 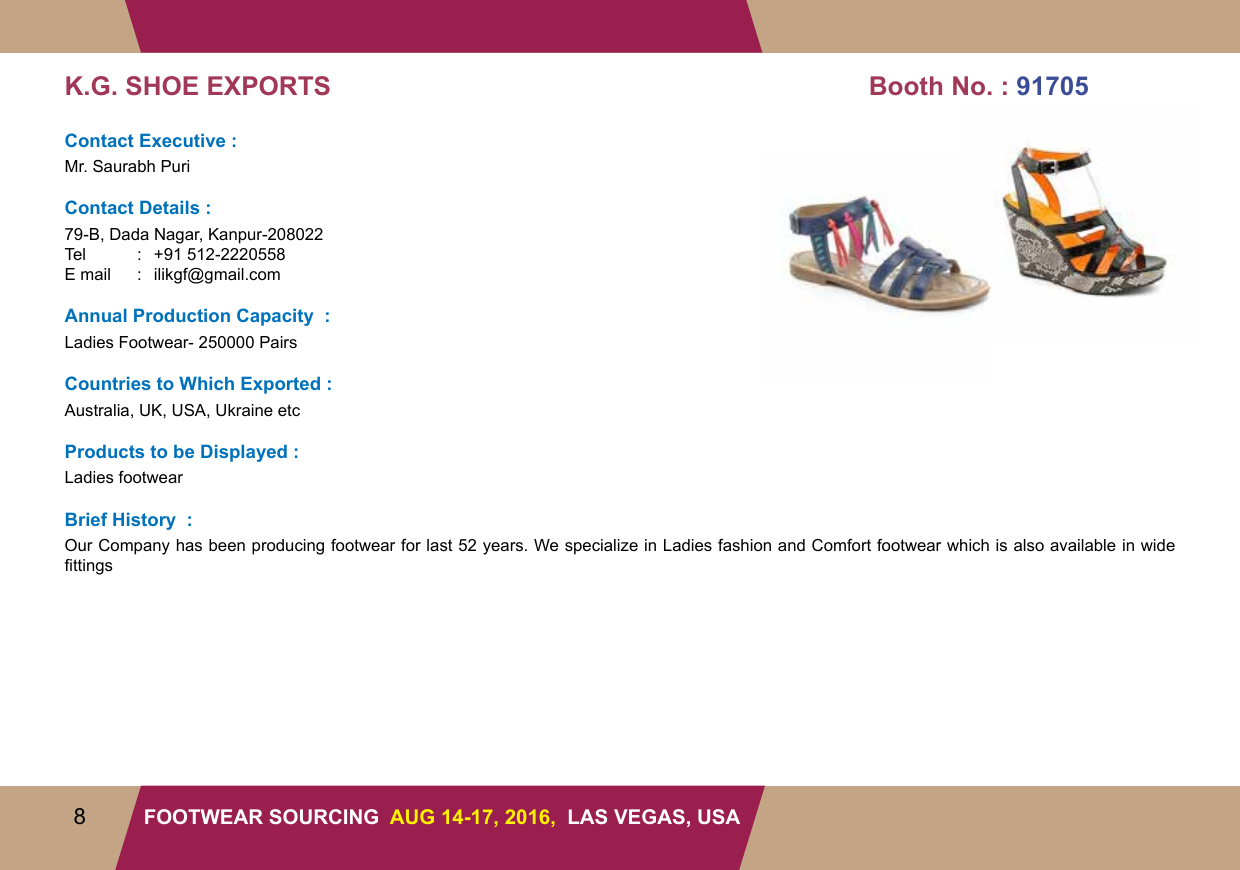 I want to click on Shoe, so click(x=162, y=85).
